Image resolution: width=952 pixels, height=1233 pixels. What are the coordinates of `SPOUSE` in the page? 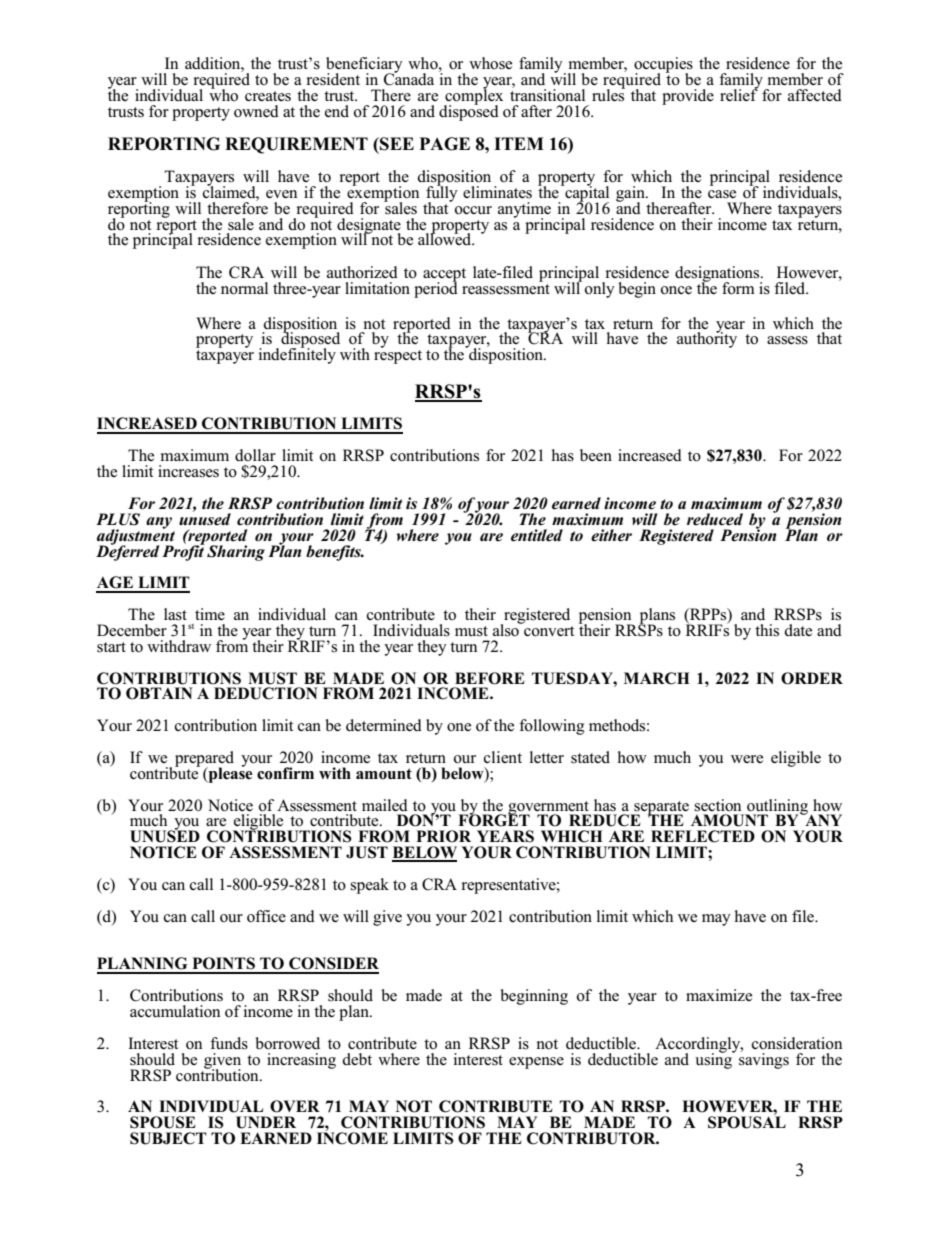 It's located at (163, 1122).
